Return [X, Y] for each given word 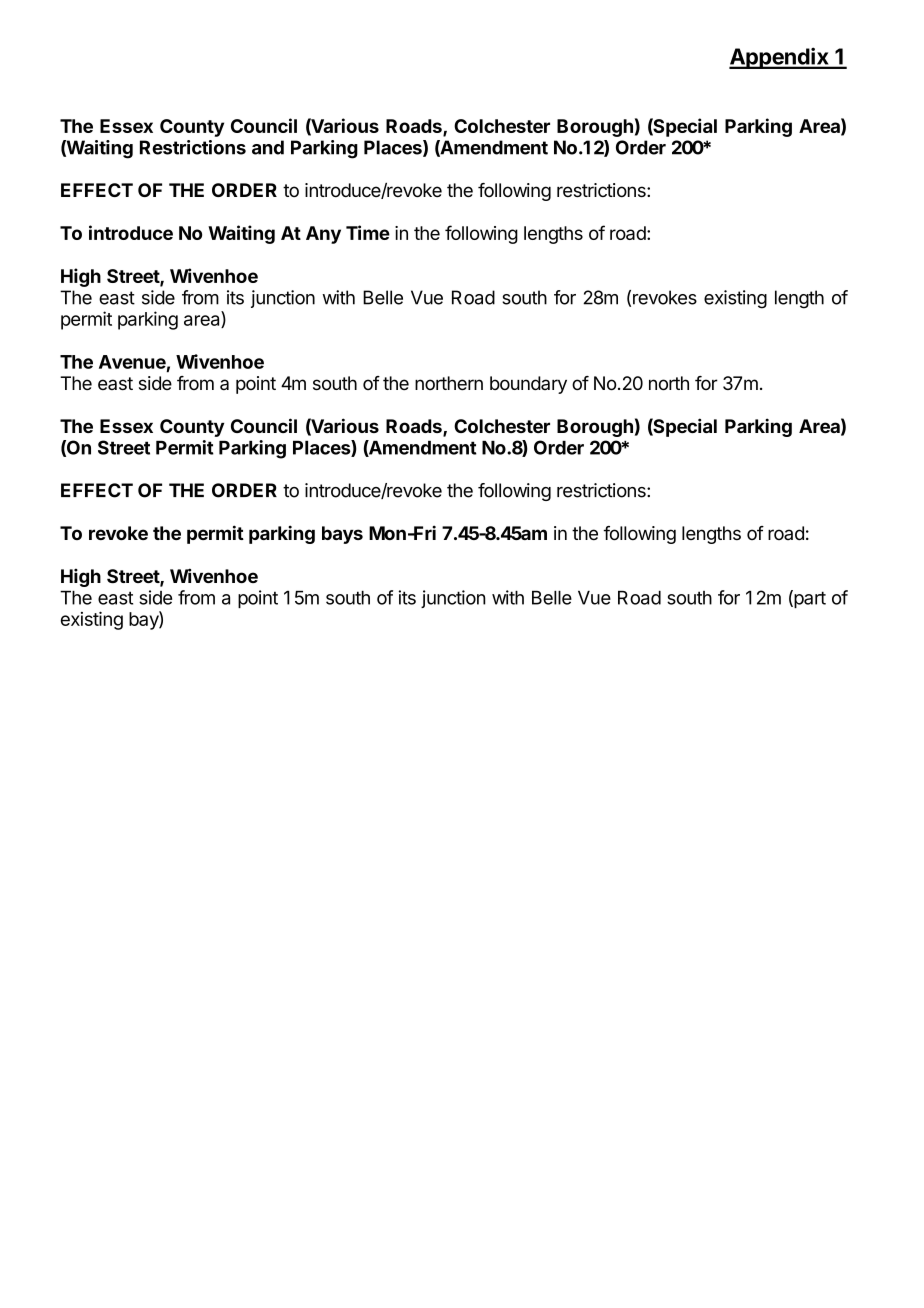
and [268, 147]
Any [323, 235]
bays [342, 535]
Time [368, 232]
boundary [528, 385]
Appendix [780, 58]
